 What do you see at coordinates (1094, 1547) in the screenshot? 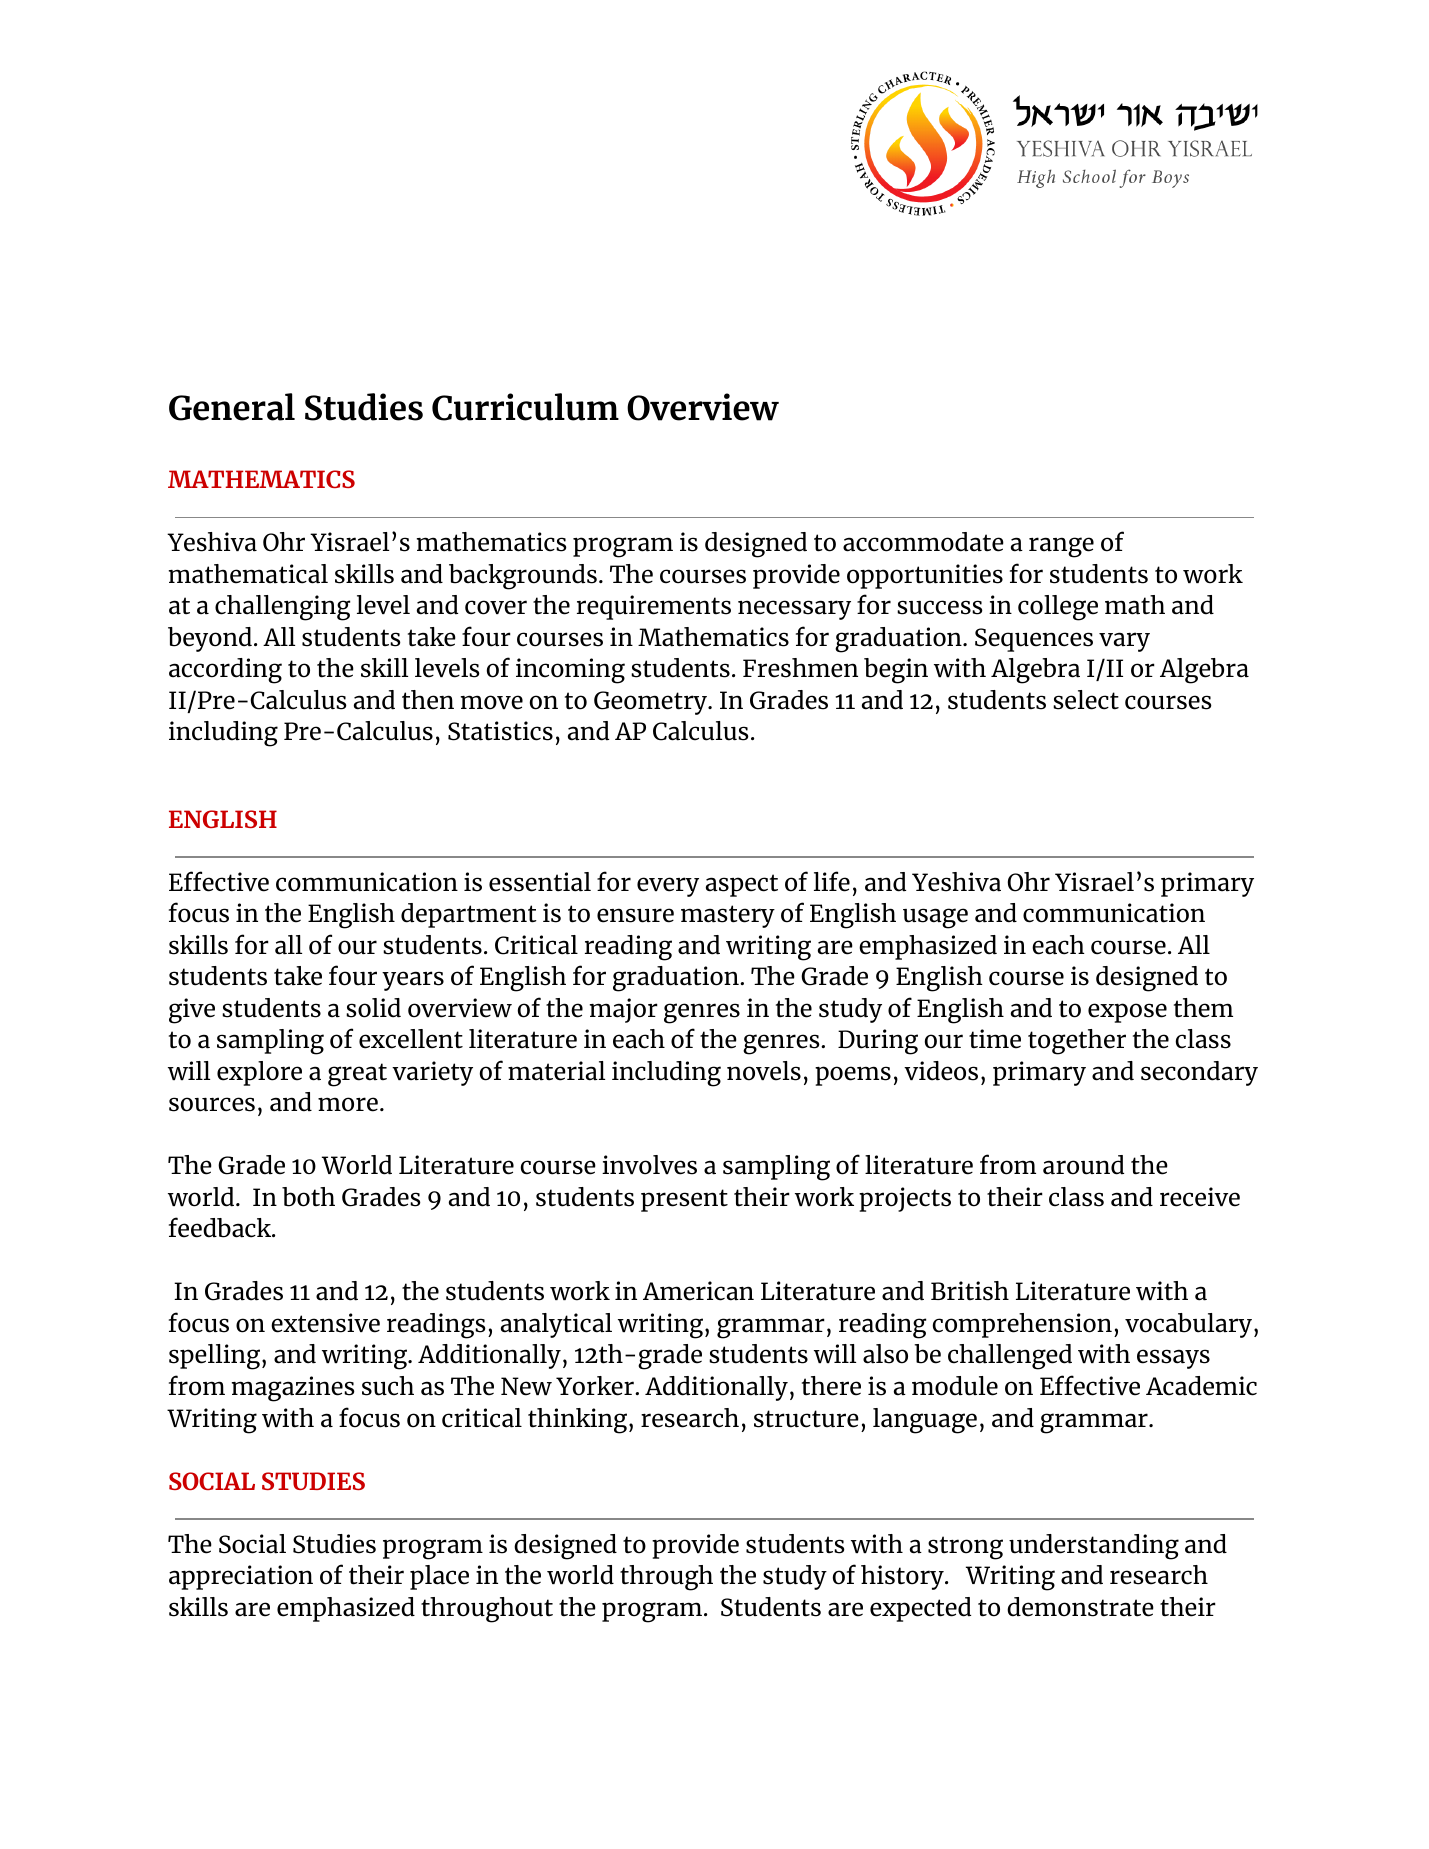
I see `understanding` at bounding box center [1094, 1547].
